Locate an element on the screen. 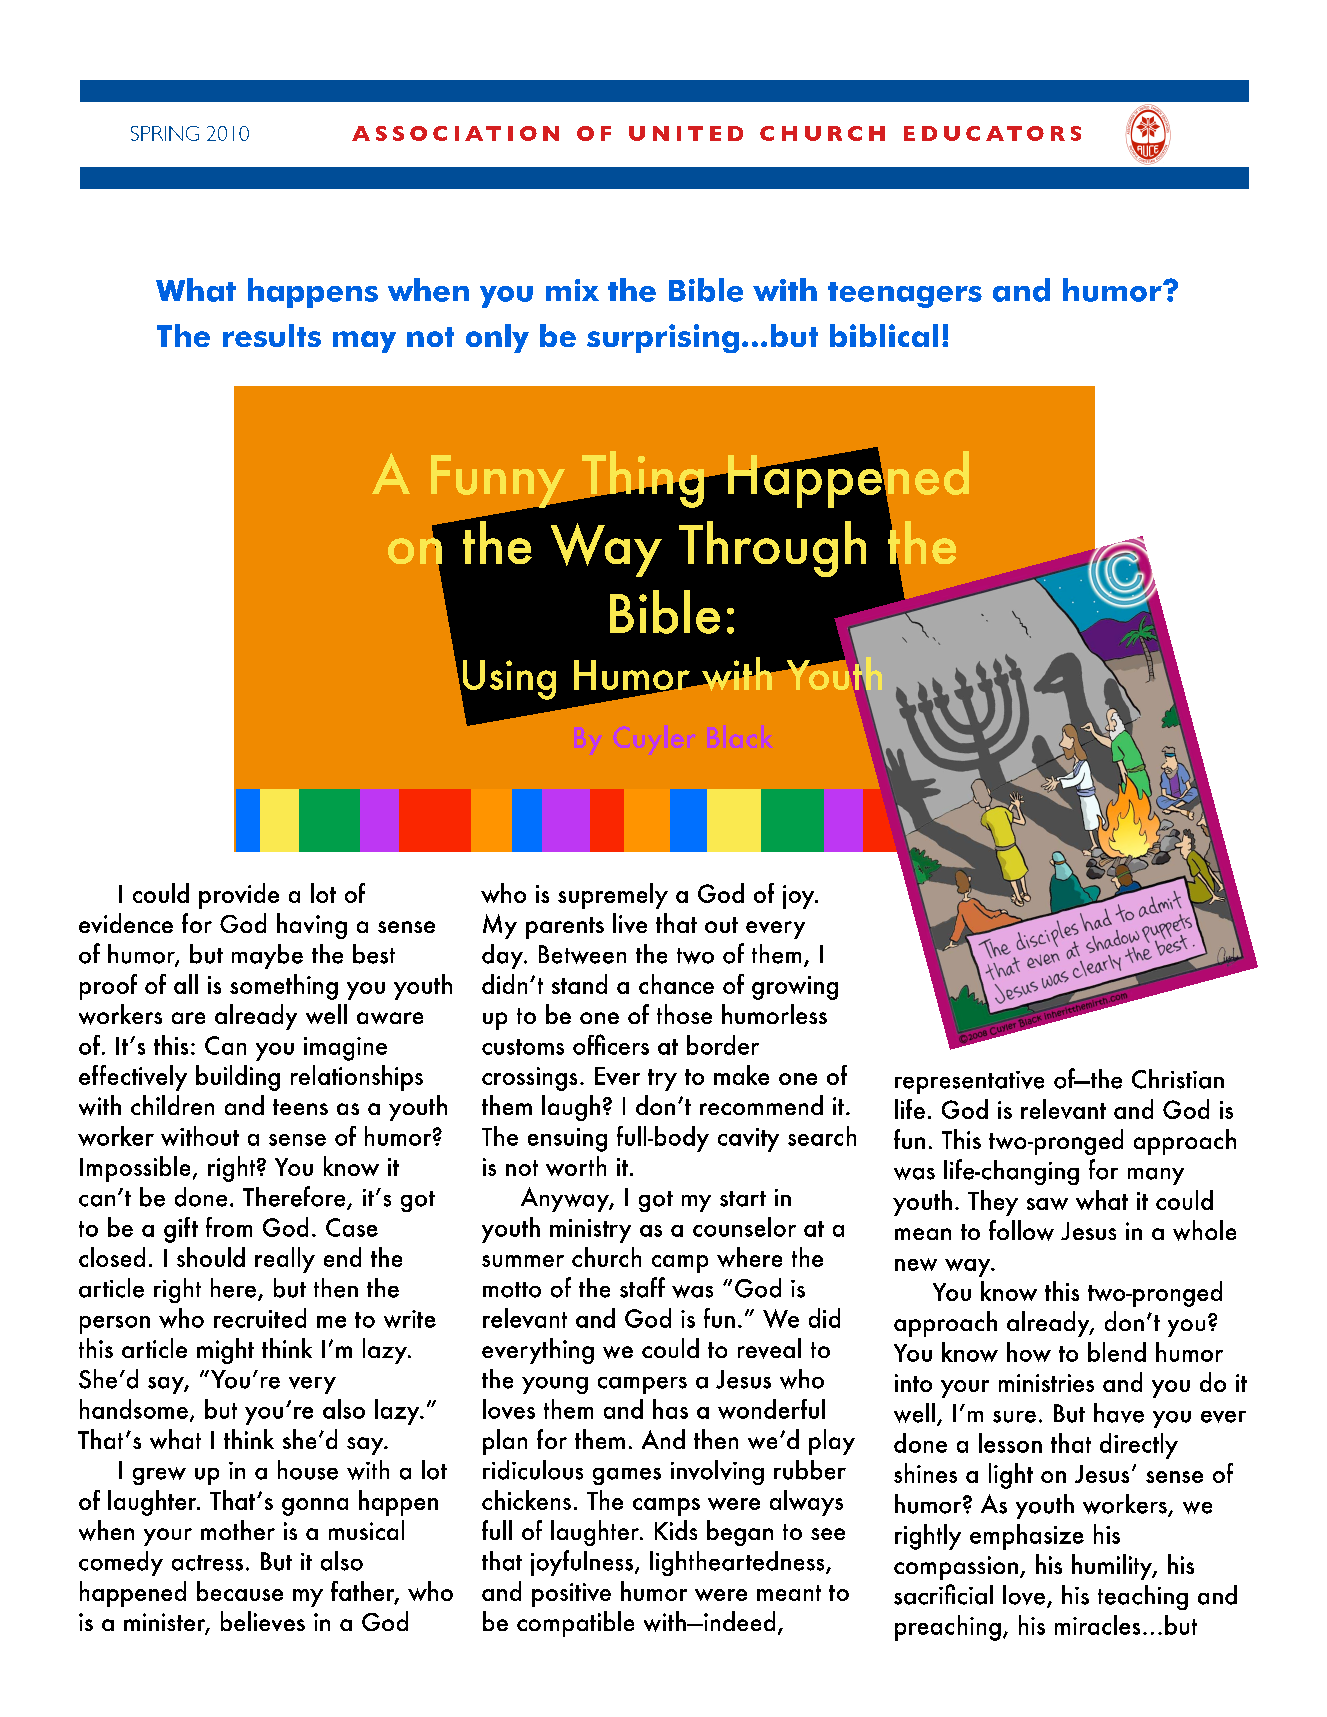  because is located at coordinates (240, 1591).
